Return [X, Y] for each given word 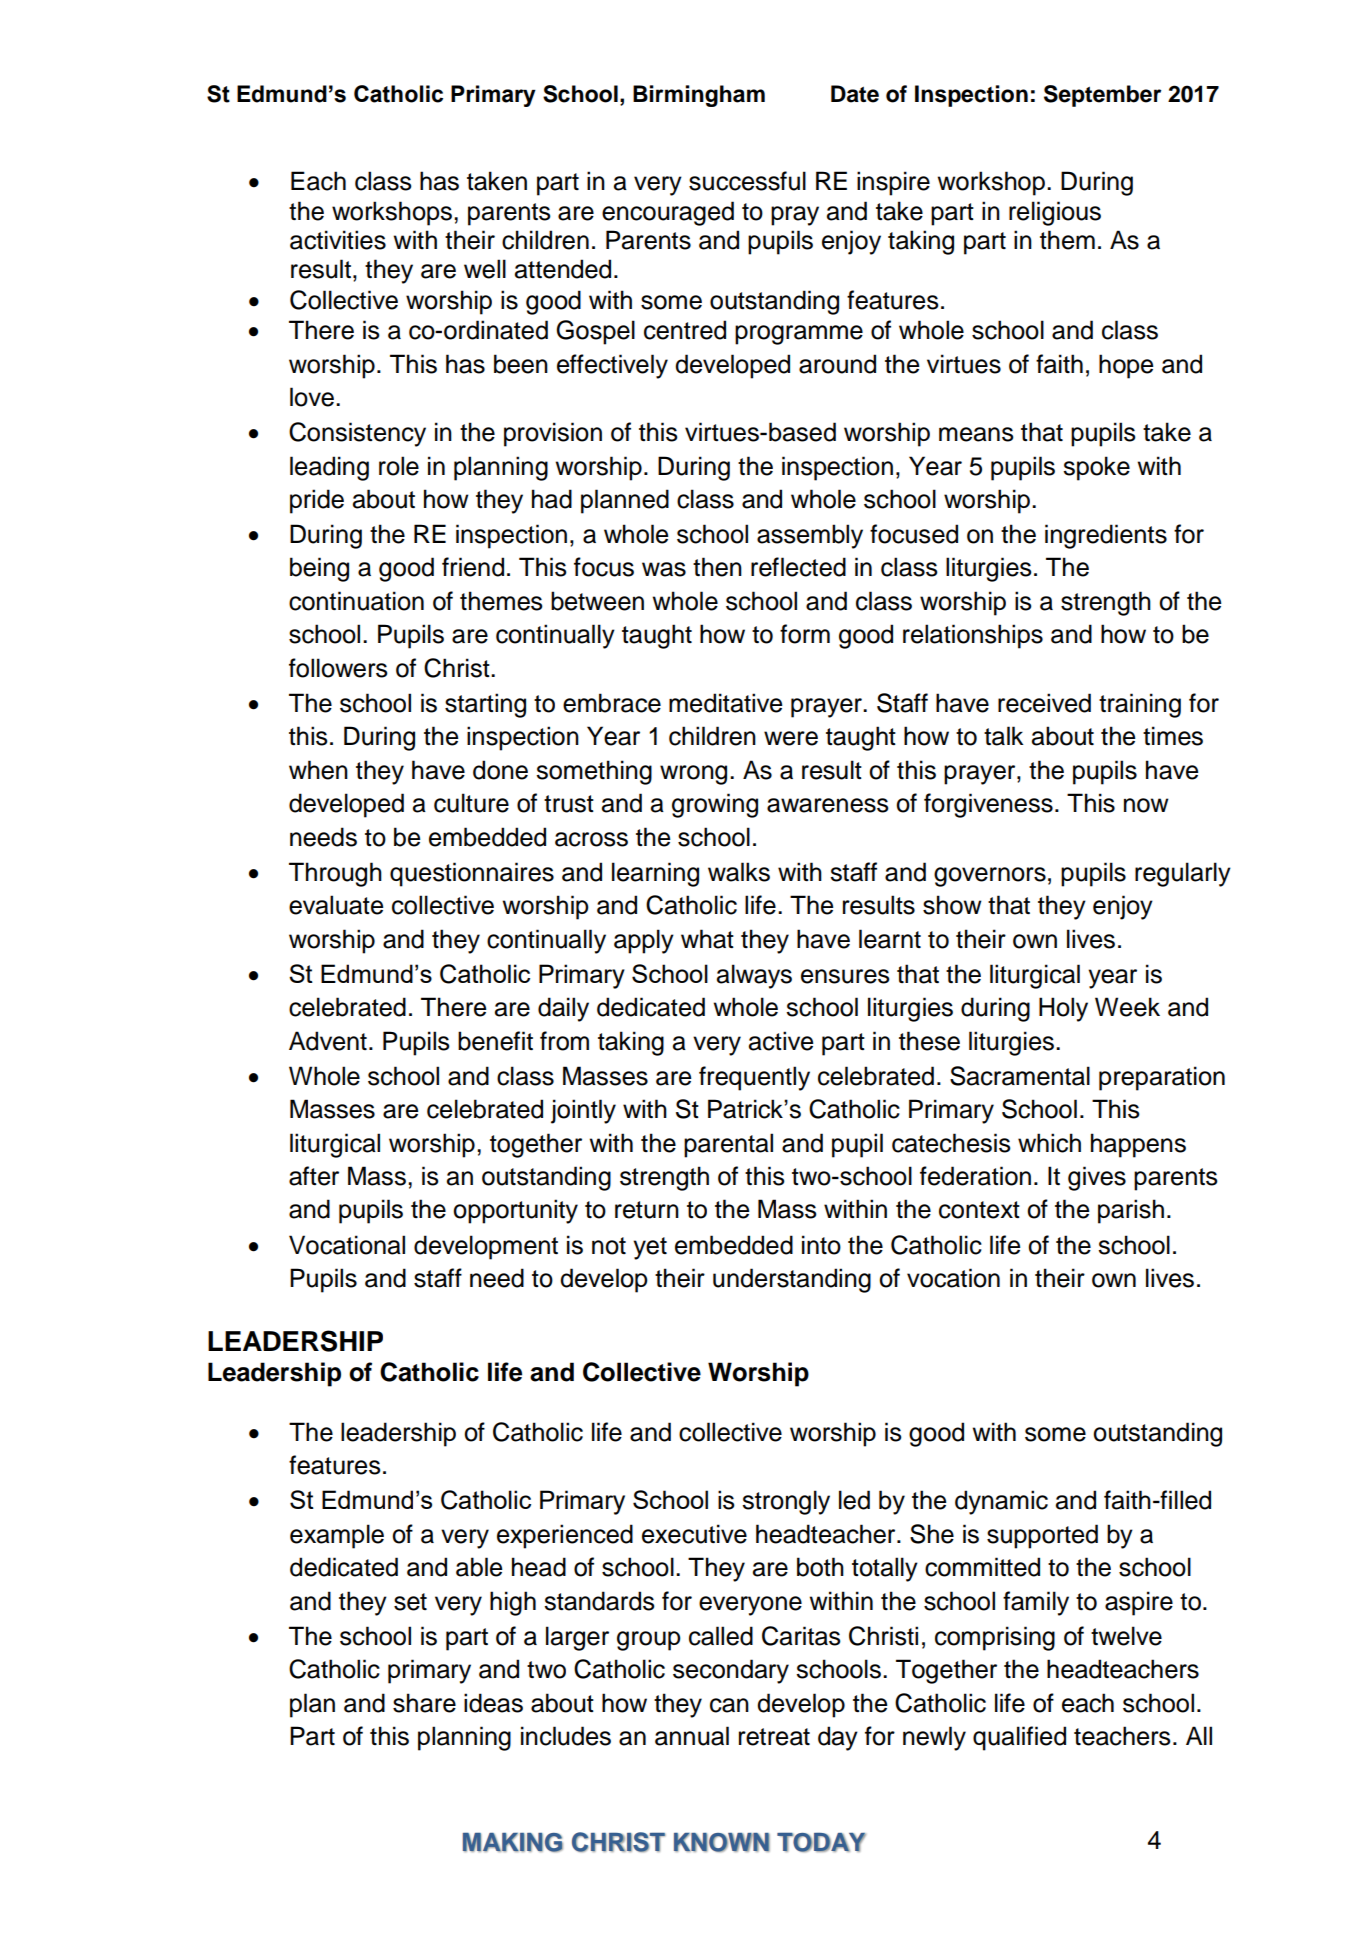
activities [338, 240]
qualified [1019, 1738]
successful [747, 181]
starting [485, 705]
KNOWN [722, 1842]
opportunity [515, 1211]
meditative [725, 703]
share [424, 1703]
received [1044, 703]
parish [1131, 1211]
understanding [792, 1280]
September [1102, 96]
